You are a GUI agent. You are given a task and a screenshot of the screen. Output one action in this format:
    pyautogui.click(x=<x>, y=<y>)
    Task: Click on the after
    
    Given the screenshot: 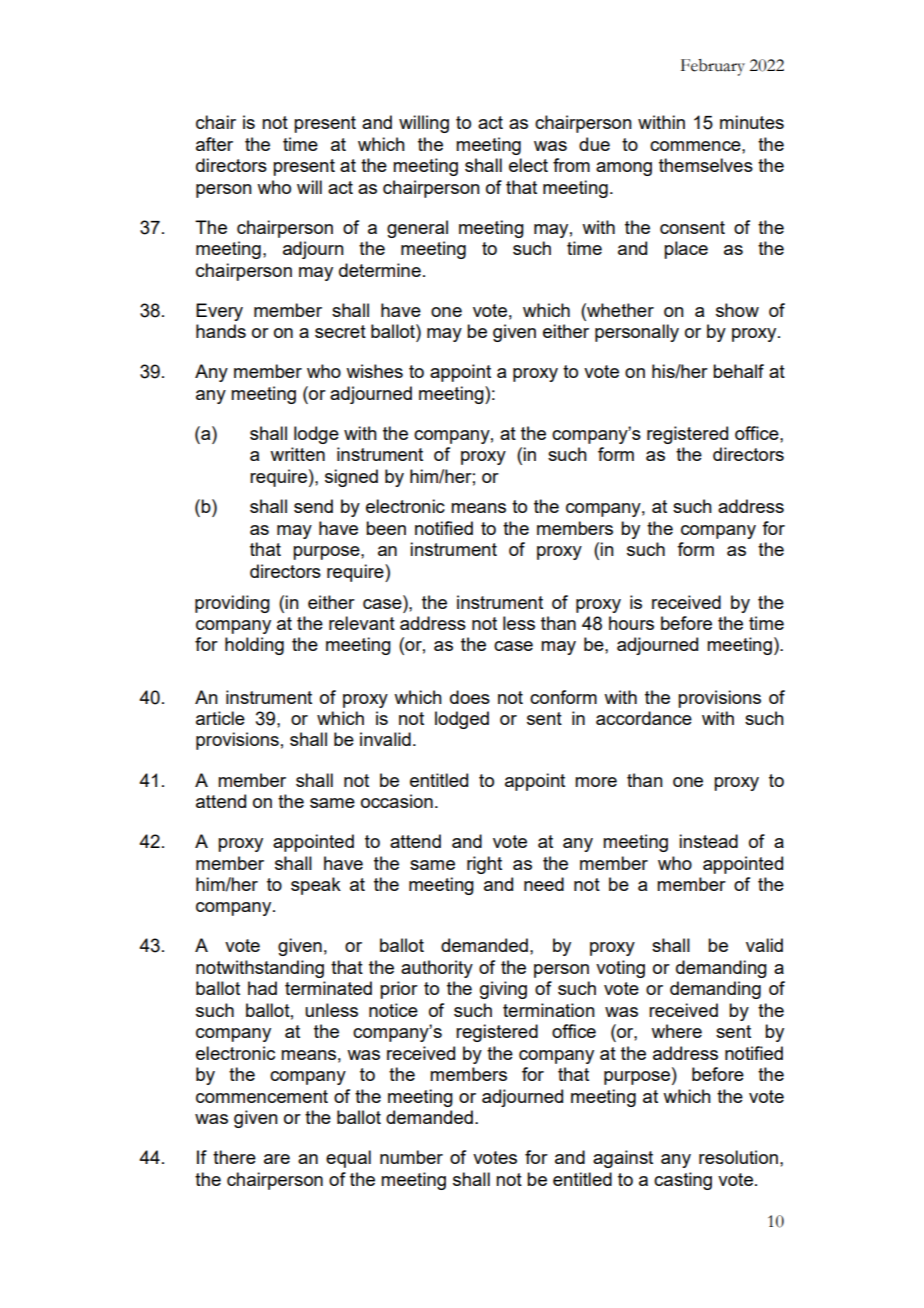 What is the action you would take?
    pyautogui.click(x=214, y=144)
